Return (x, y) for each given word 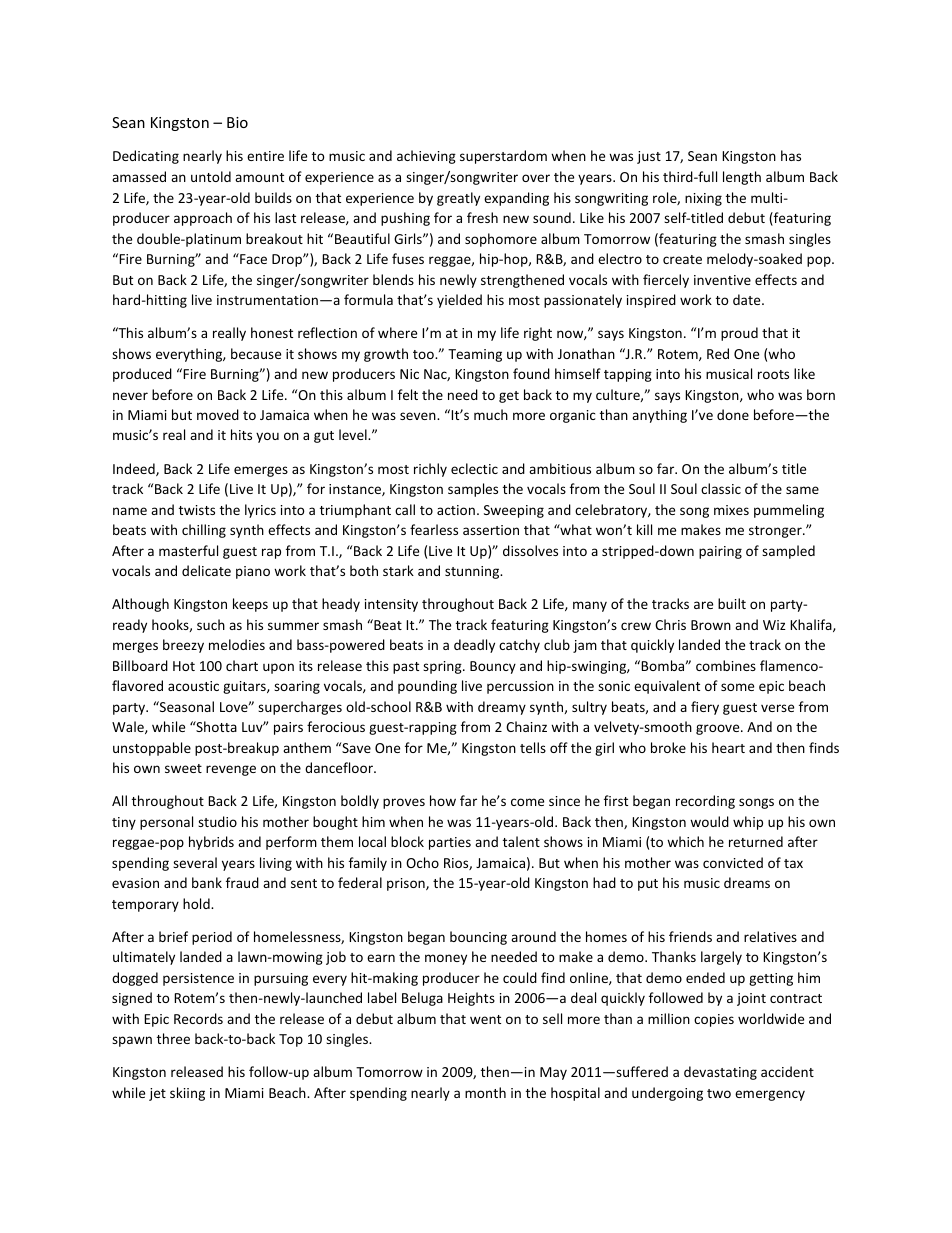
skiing (187, 1094)
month (485, 1092)
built (732, 603)
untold (211, 176)
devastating (720, 1073)
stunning (473, 572)
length (742, 178)
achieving (426, 157)
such (211, 624)
